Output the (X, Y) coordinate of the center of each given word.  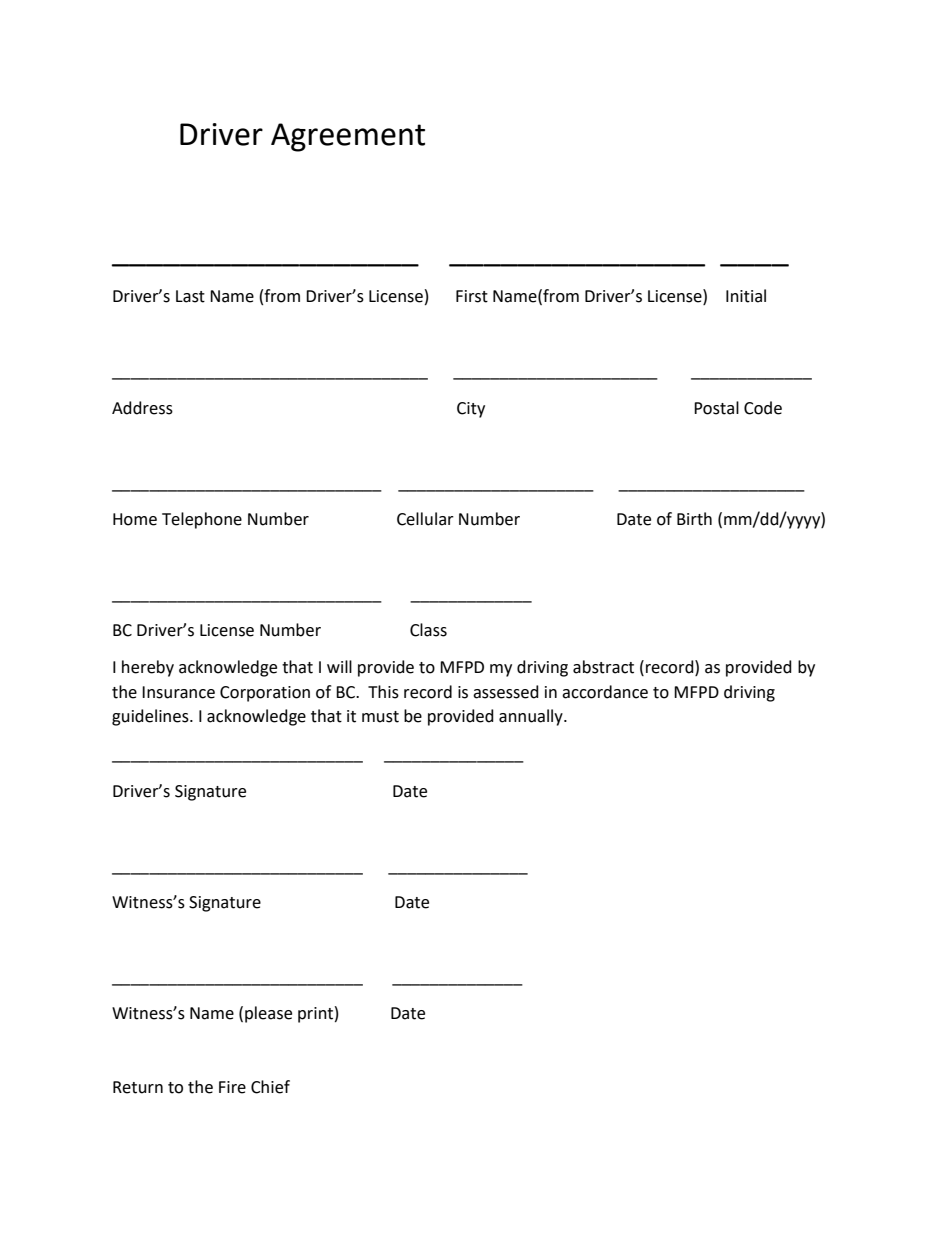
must (380, 717)
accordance (605, 692)
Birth (694, 519)
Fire (232, 1087)
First (472, 296)
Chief (270, 1087)
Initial (746, 296)
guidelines (151, 717)
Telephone (202, 520)
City (471, 410)
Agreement (348, 137)
